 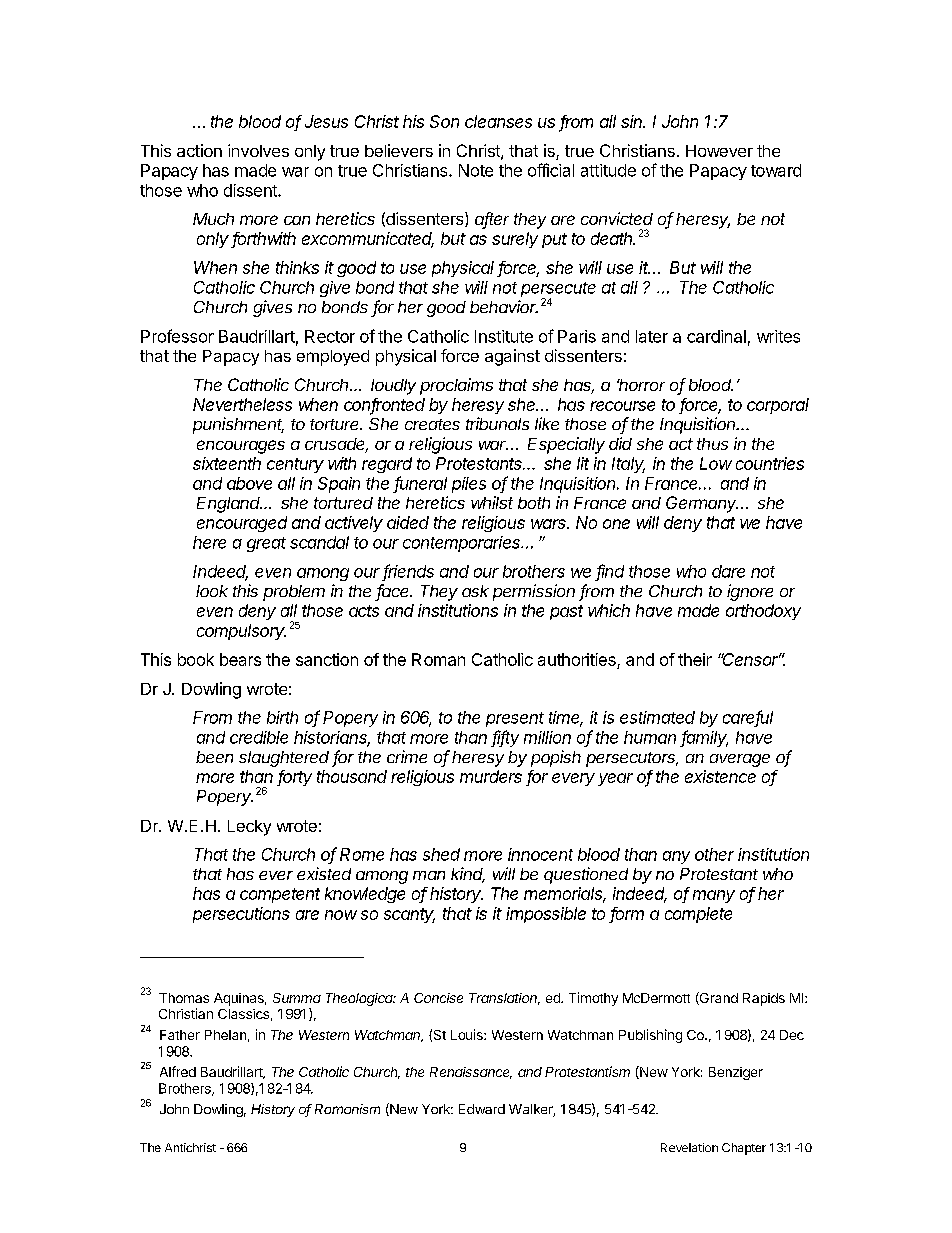 What do you see at coordinates (716, 463) in the screenshot?
I see `Low` at bounding box center [716, 463].
